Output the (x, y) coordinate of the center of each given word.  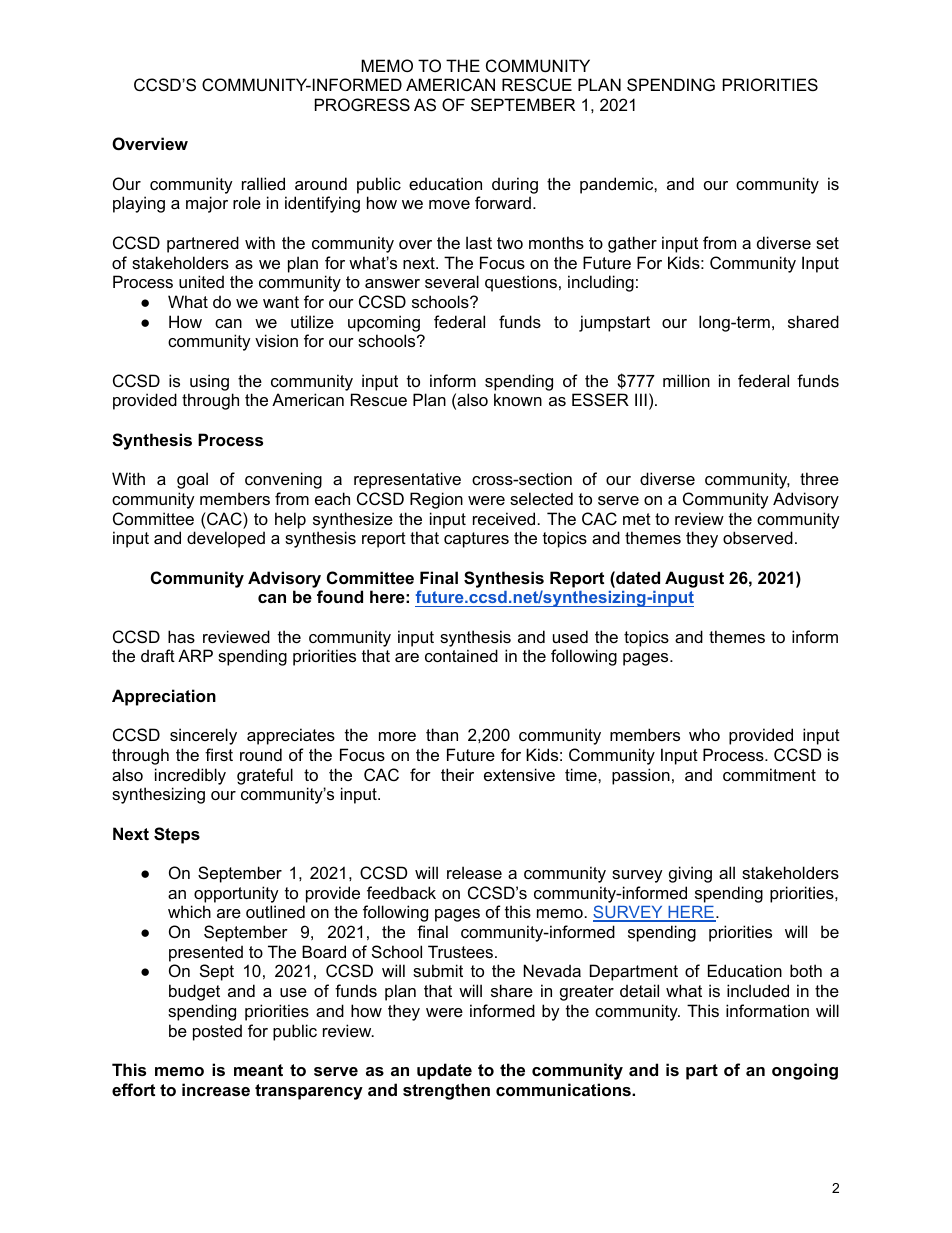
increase (216, 1089)
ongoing (805, 1071)
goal (192, 480)
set (827, 243)
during (515, 185)
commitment (769, 774)
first (219, 754)
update (444, 1071)
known (518, 399)
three (819, 478)
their (457, 774)
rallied (263, 183)
